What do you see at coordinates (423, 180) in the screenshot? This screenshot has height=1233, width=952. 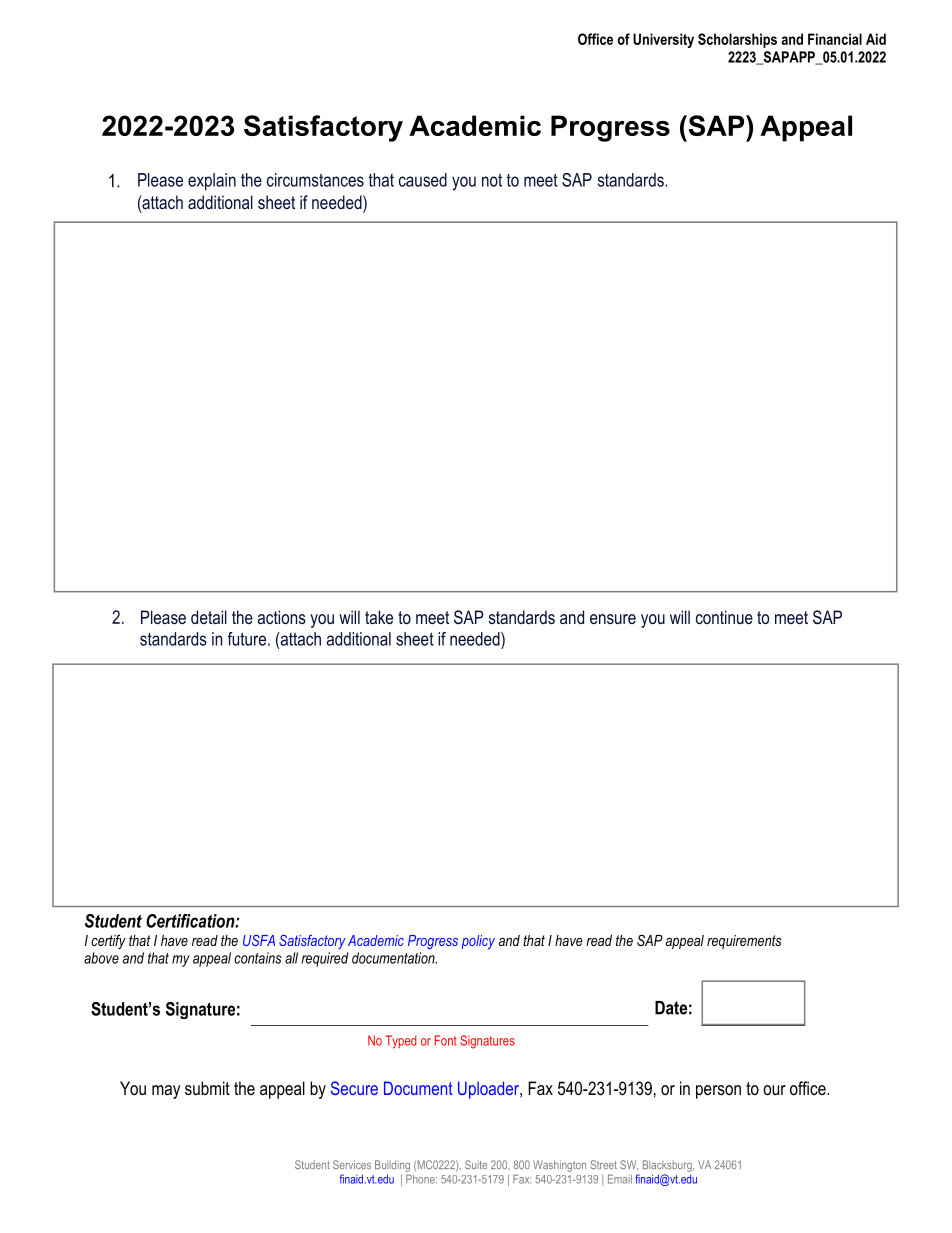 I see `caused` at bounding box center [423, 180].
